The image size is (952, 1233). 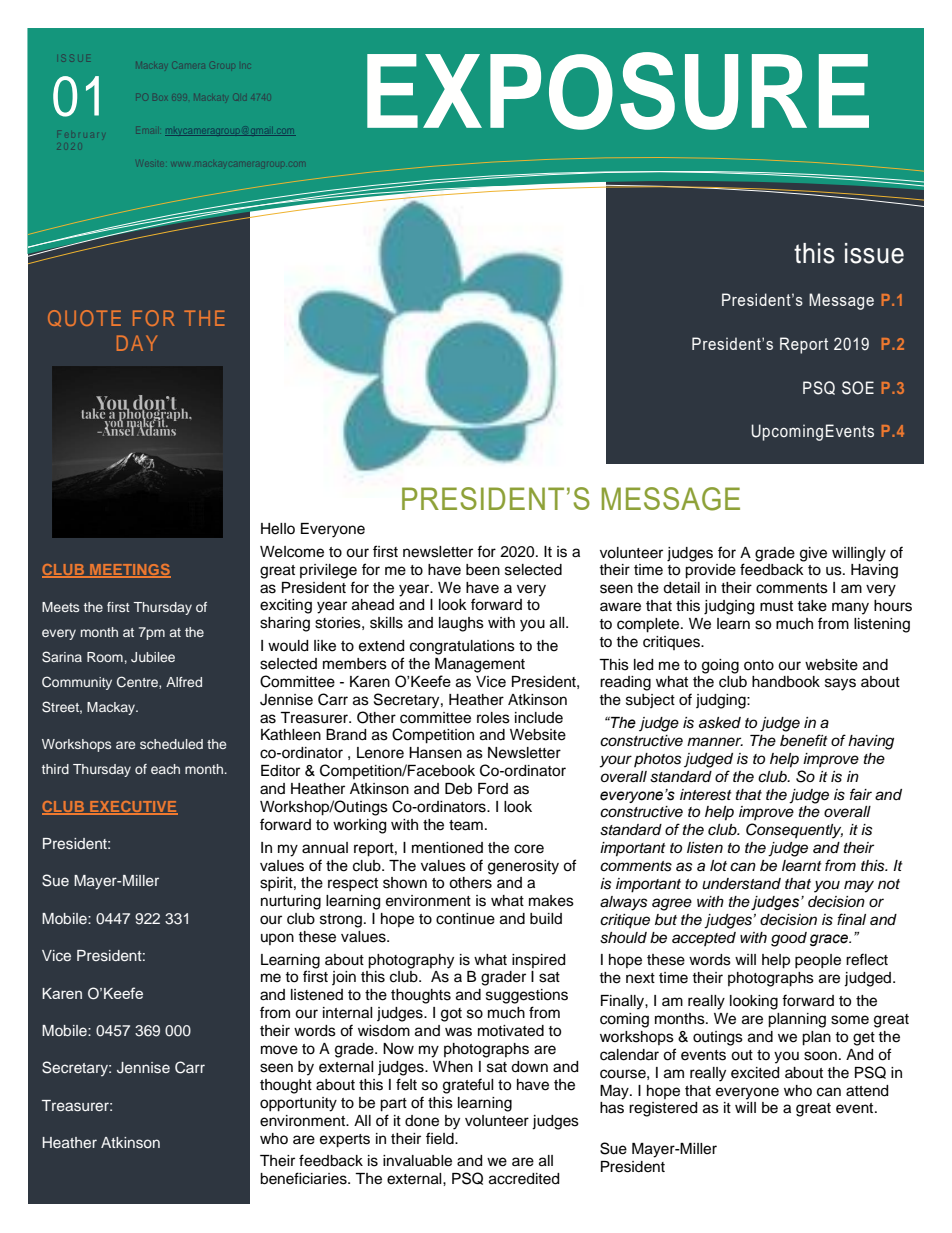 What do you see at coordinates (84, 318) in the page?
I see `QUOTE` at bounding box center [84, 318].
